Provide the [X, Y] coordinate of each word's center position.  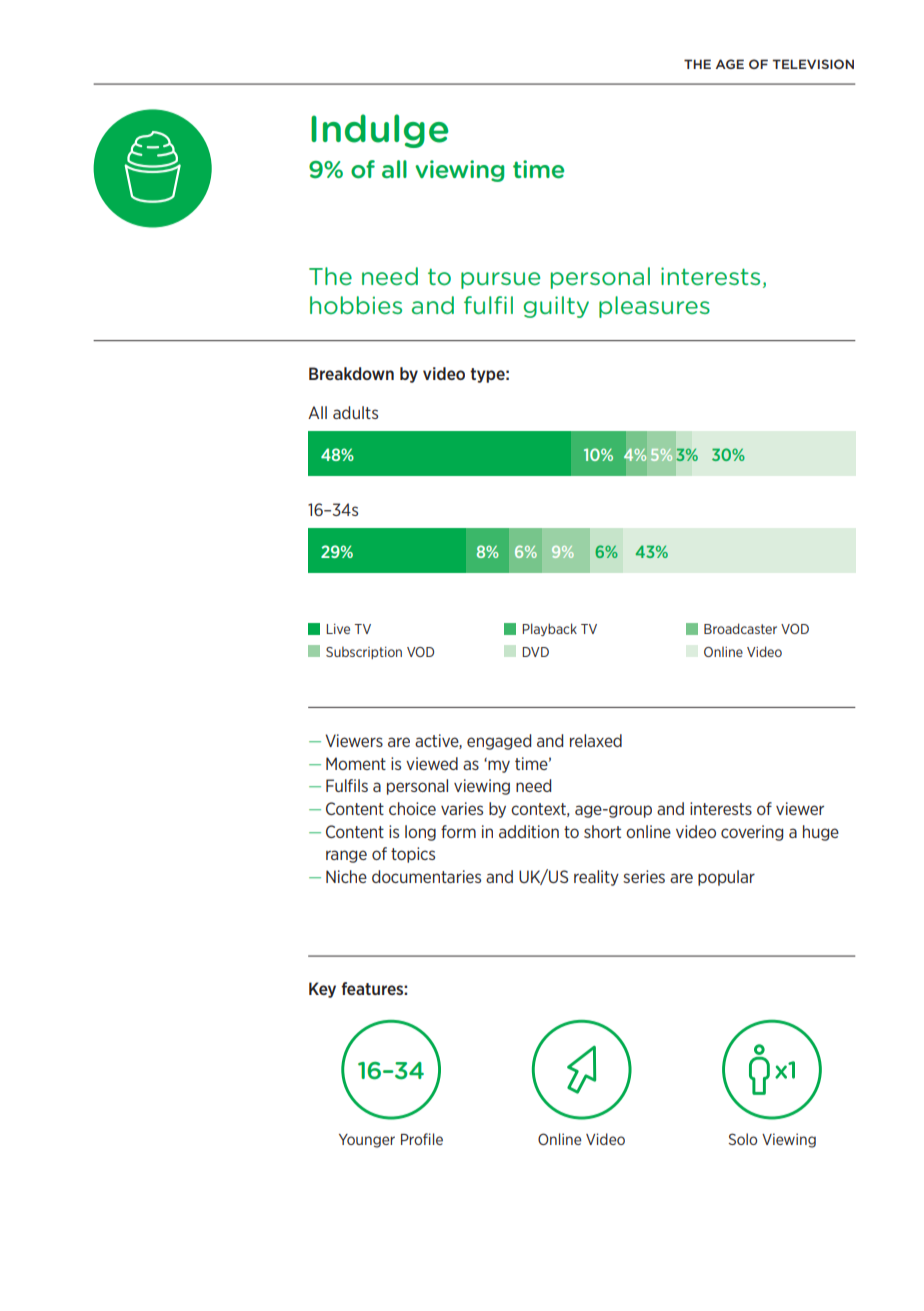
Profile [422, 1139]
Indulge [379, 131]
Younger [367, 1141]
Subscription [364, 652]
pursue [500, 280]
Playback [549, 629]
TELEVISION [813, 64]
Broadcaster [740, 628]
